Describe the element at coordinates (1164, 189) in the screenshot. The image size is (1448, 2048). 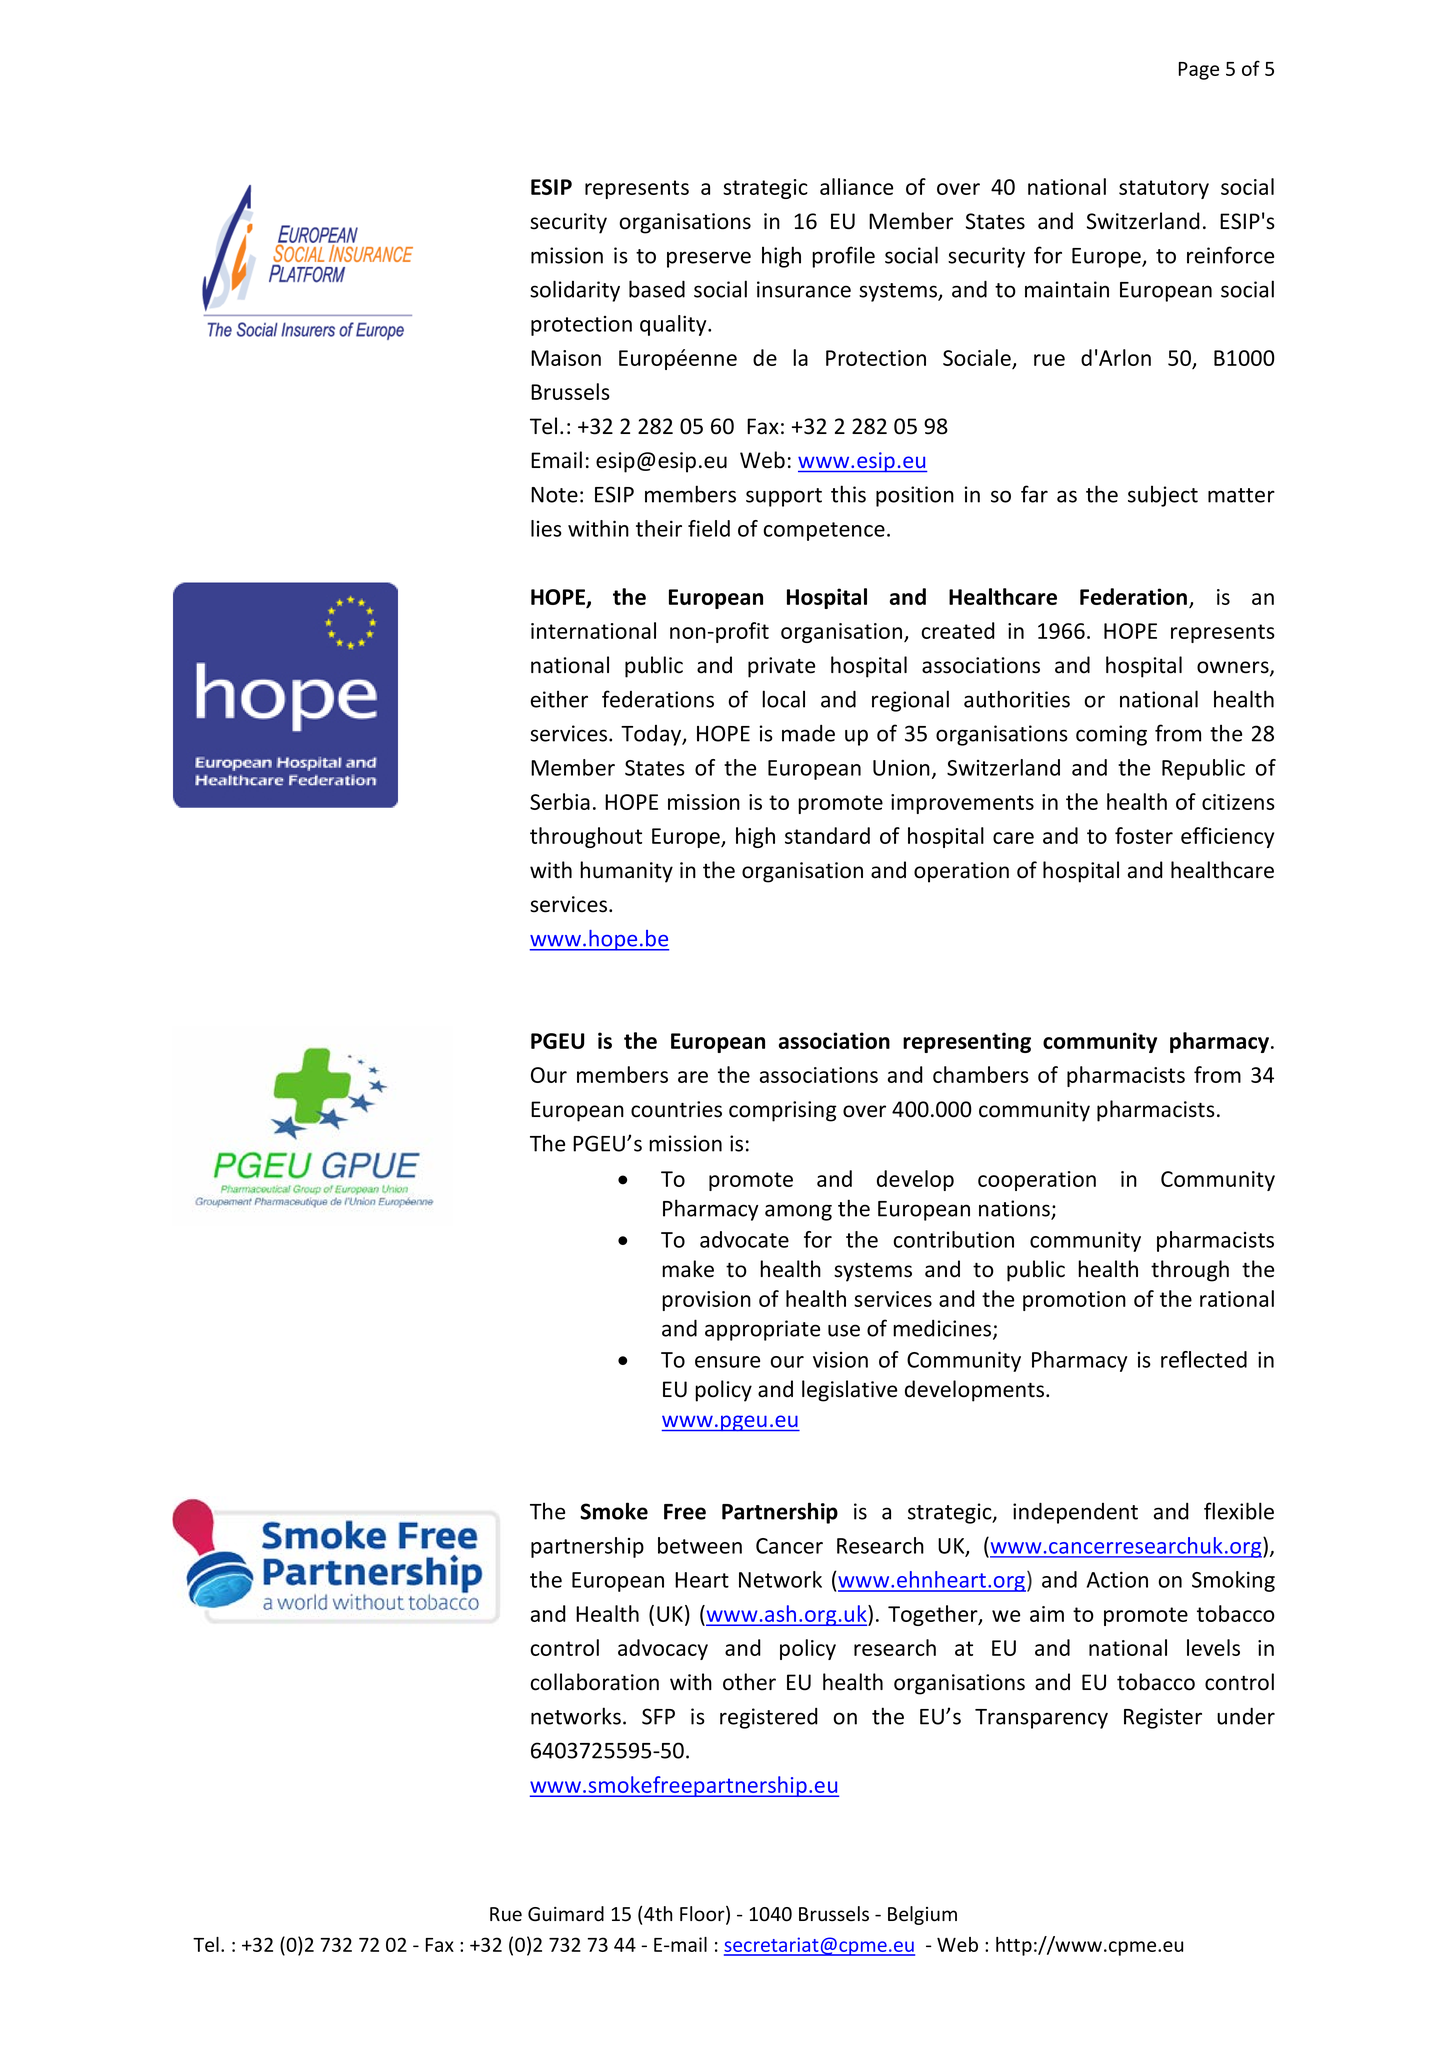
I see `statutory` at that location.
